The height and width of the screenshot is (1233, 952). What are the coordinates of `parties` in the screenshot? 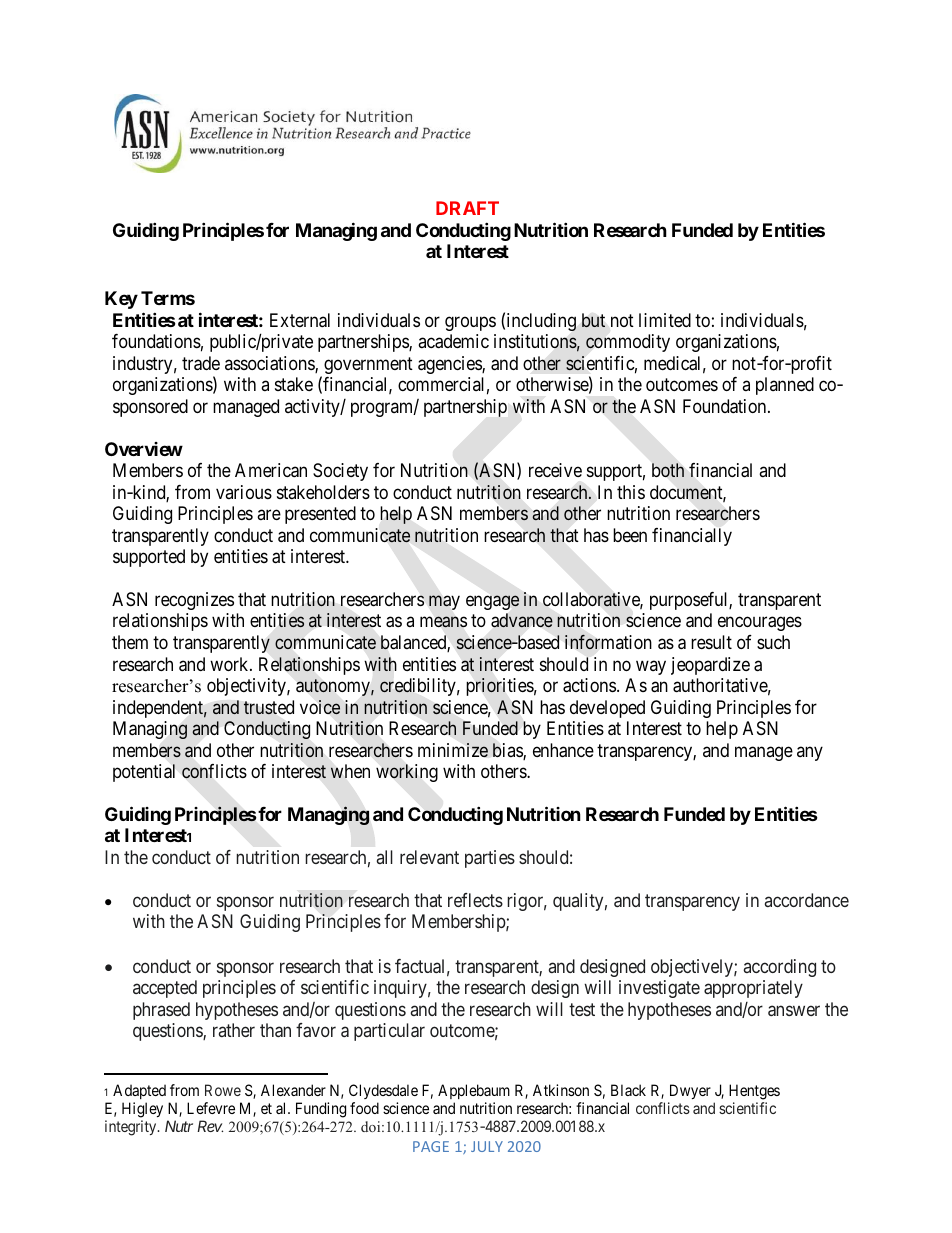 It's located at (490, 859).
